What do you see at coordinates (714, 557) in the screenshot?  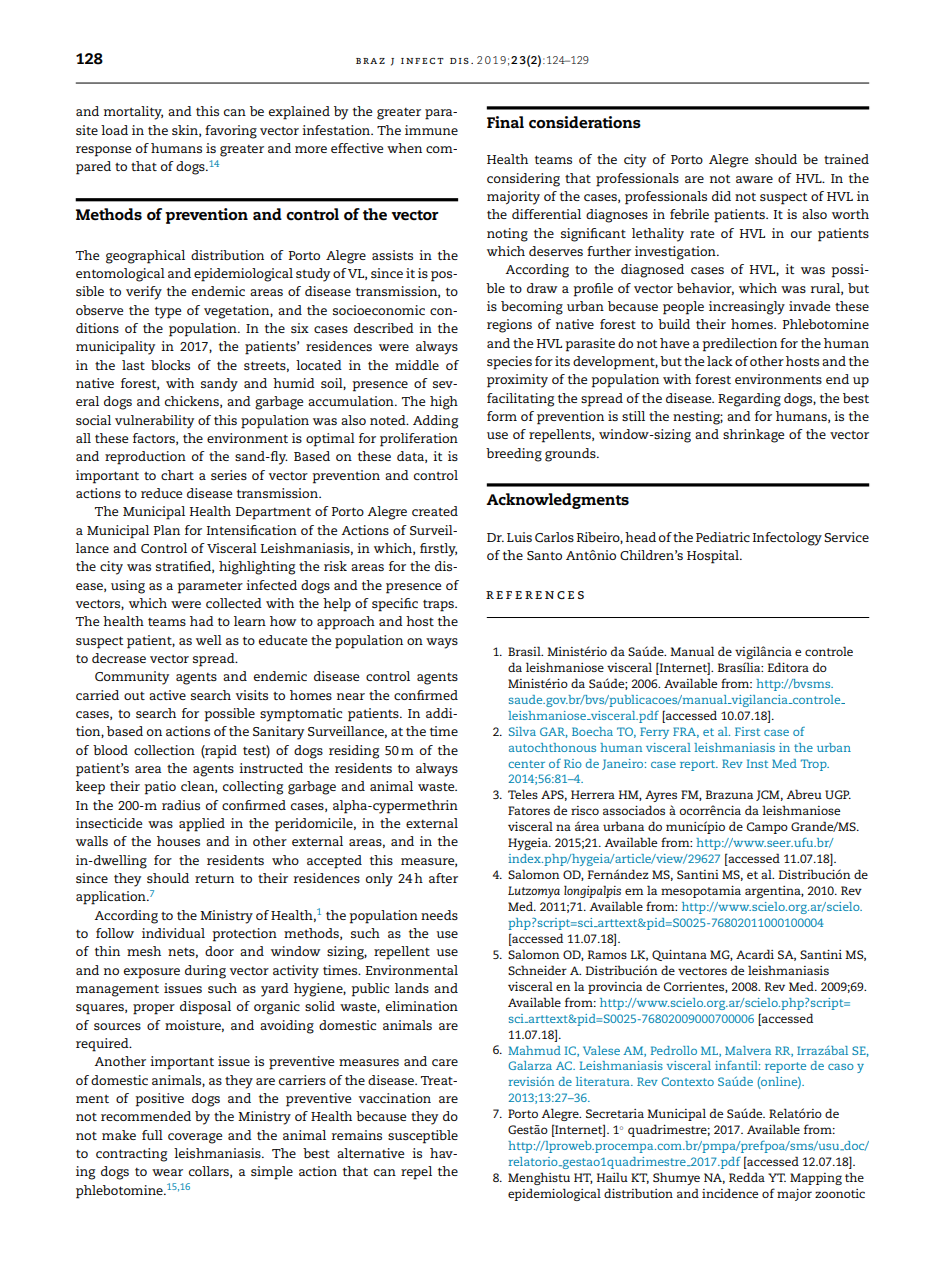 I see `Hospital` at bounding box center [714, 557].
